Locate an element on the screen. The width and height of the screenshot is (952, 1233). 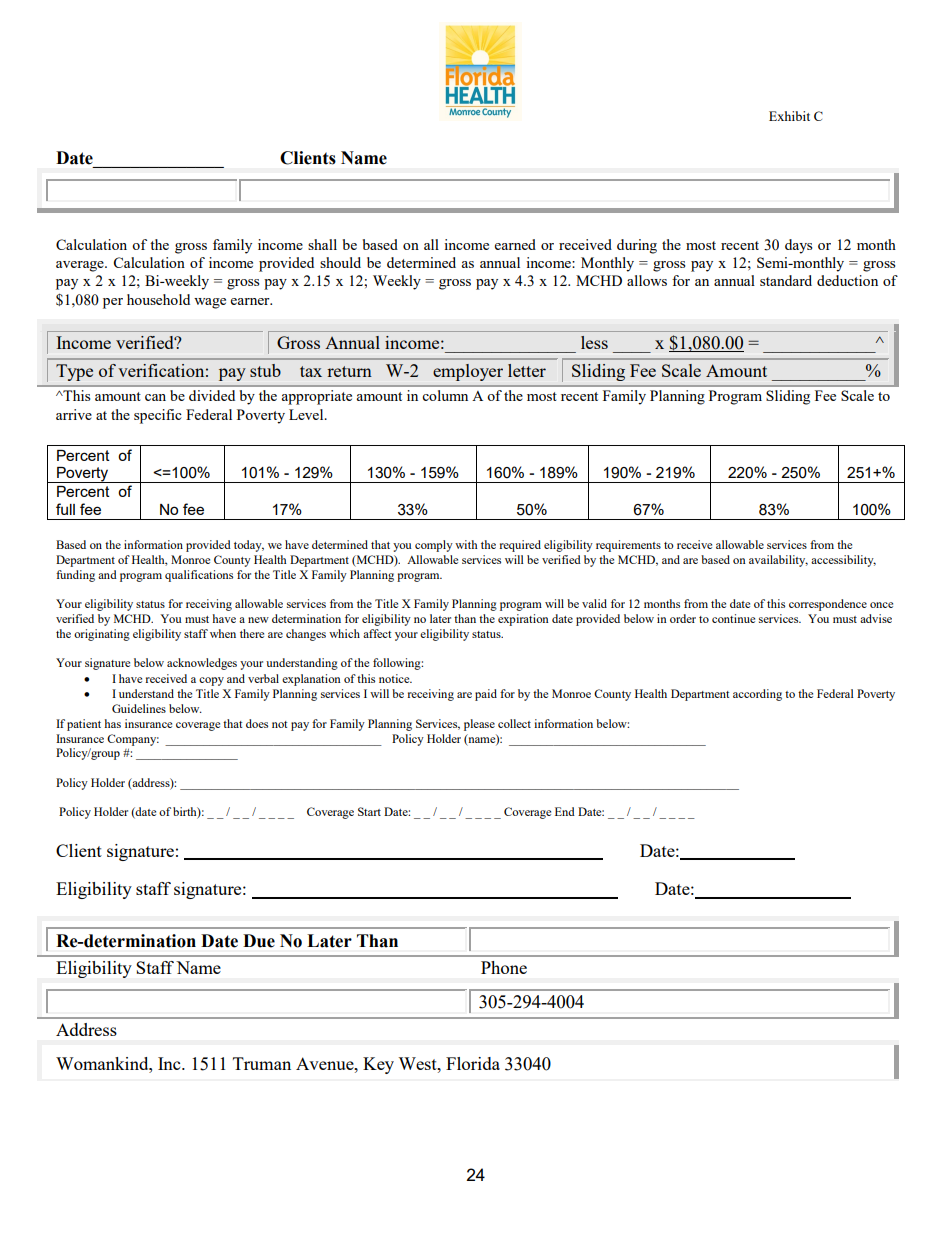
average is located at coordinates (81, 266).
